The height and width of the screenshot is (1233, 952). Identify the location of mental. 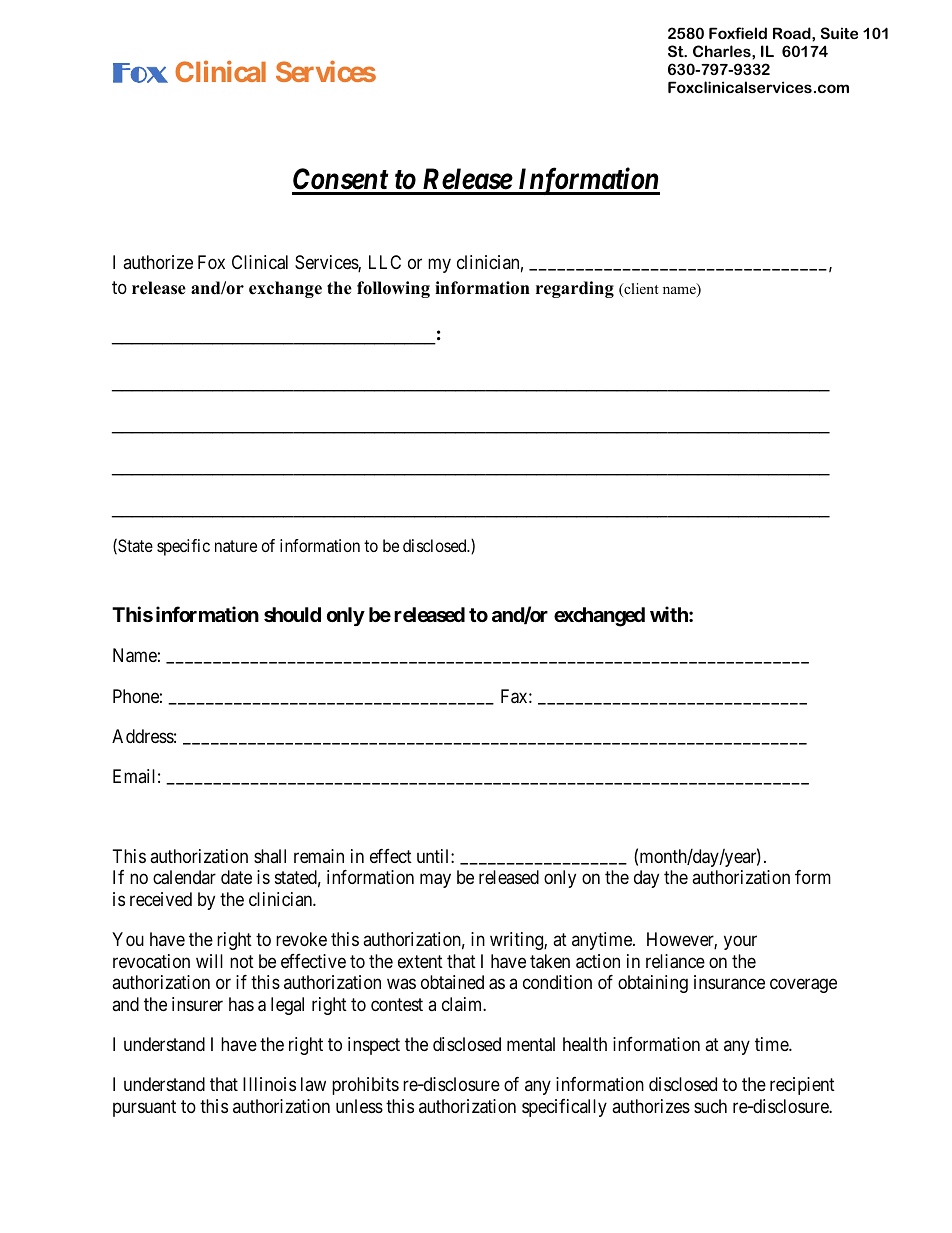
(531, 1044).
